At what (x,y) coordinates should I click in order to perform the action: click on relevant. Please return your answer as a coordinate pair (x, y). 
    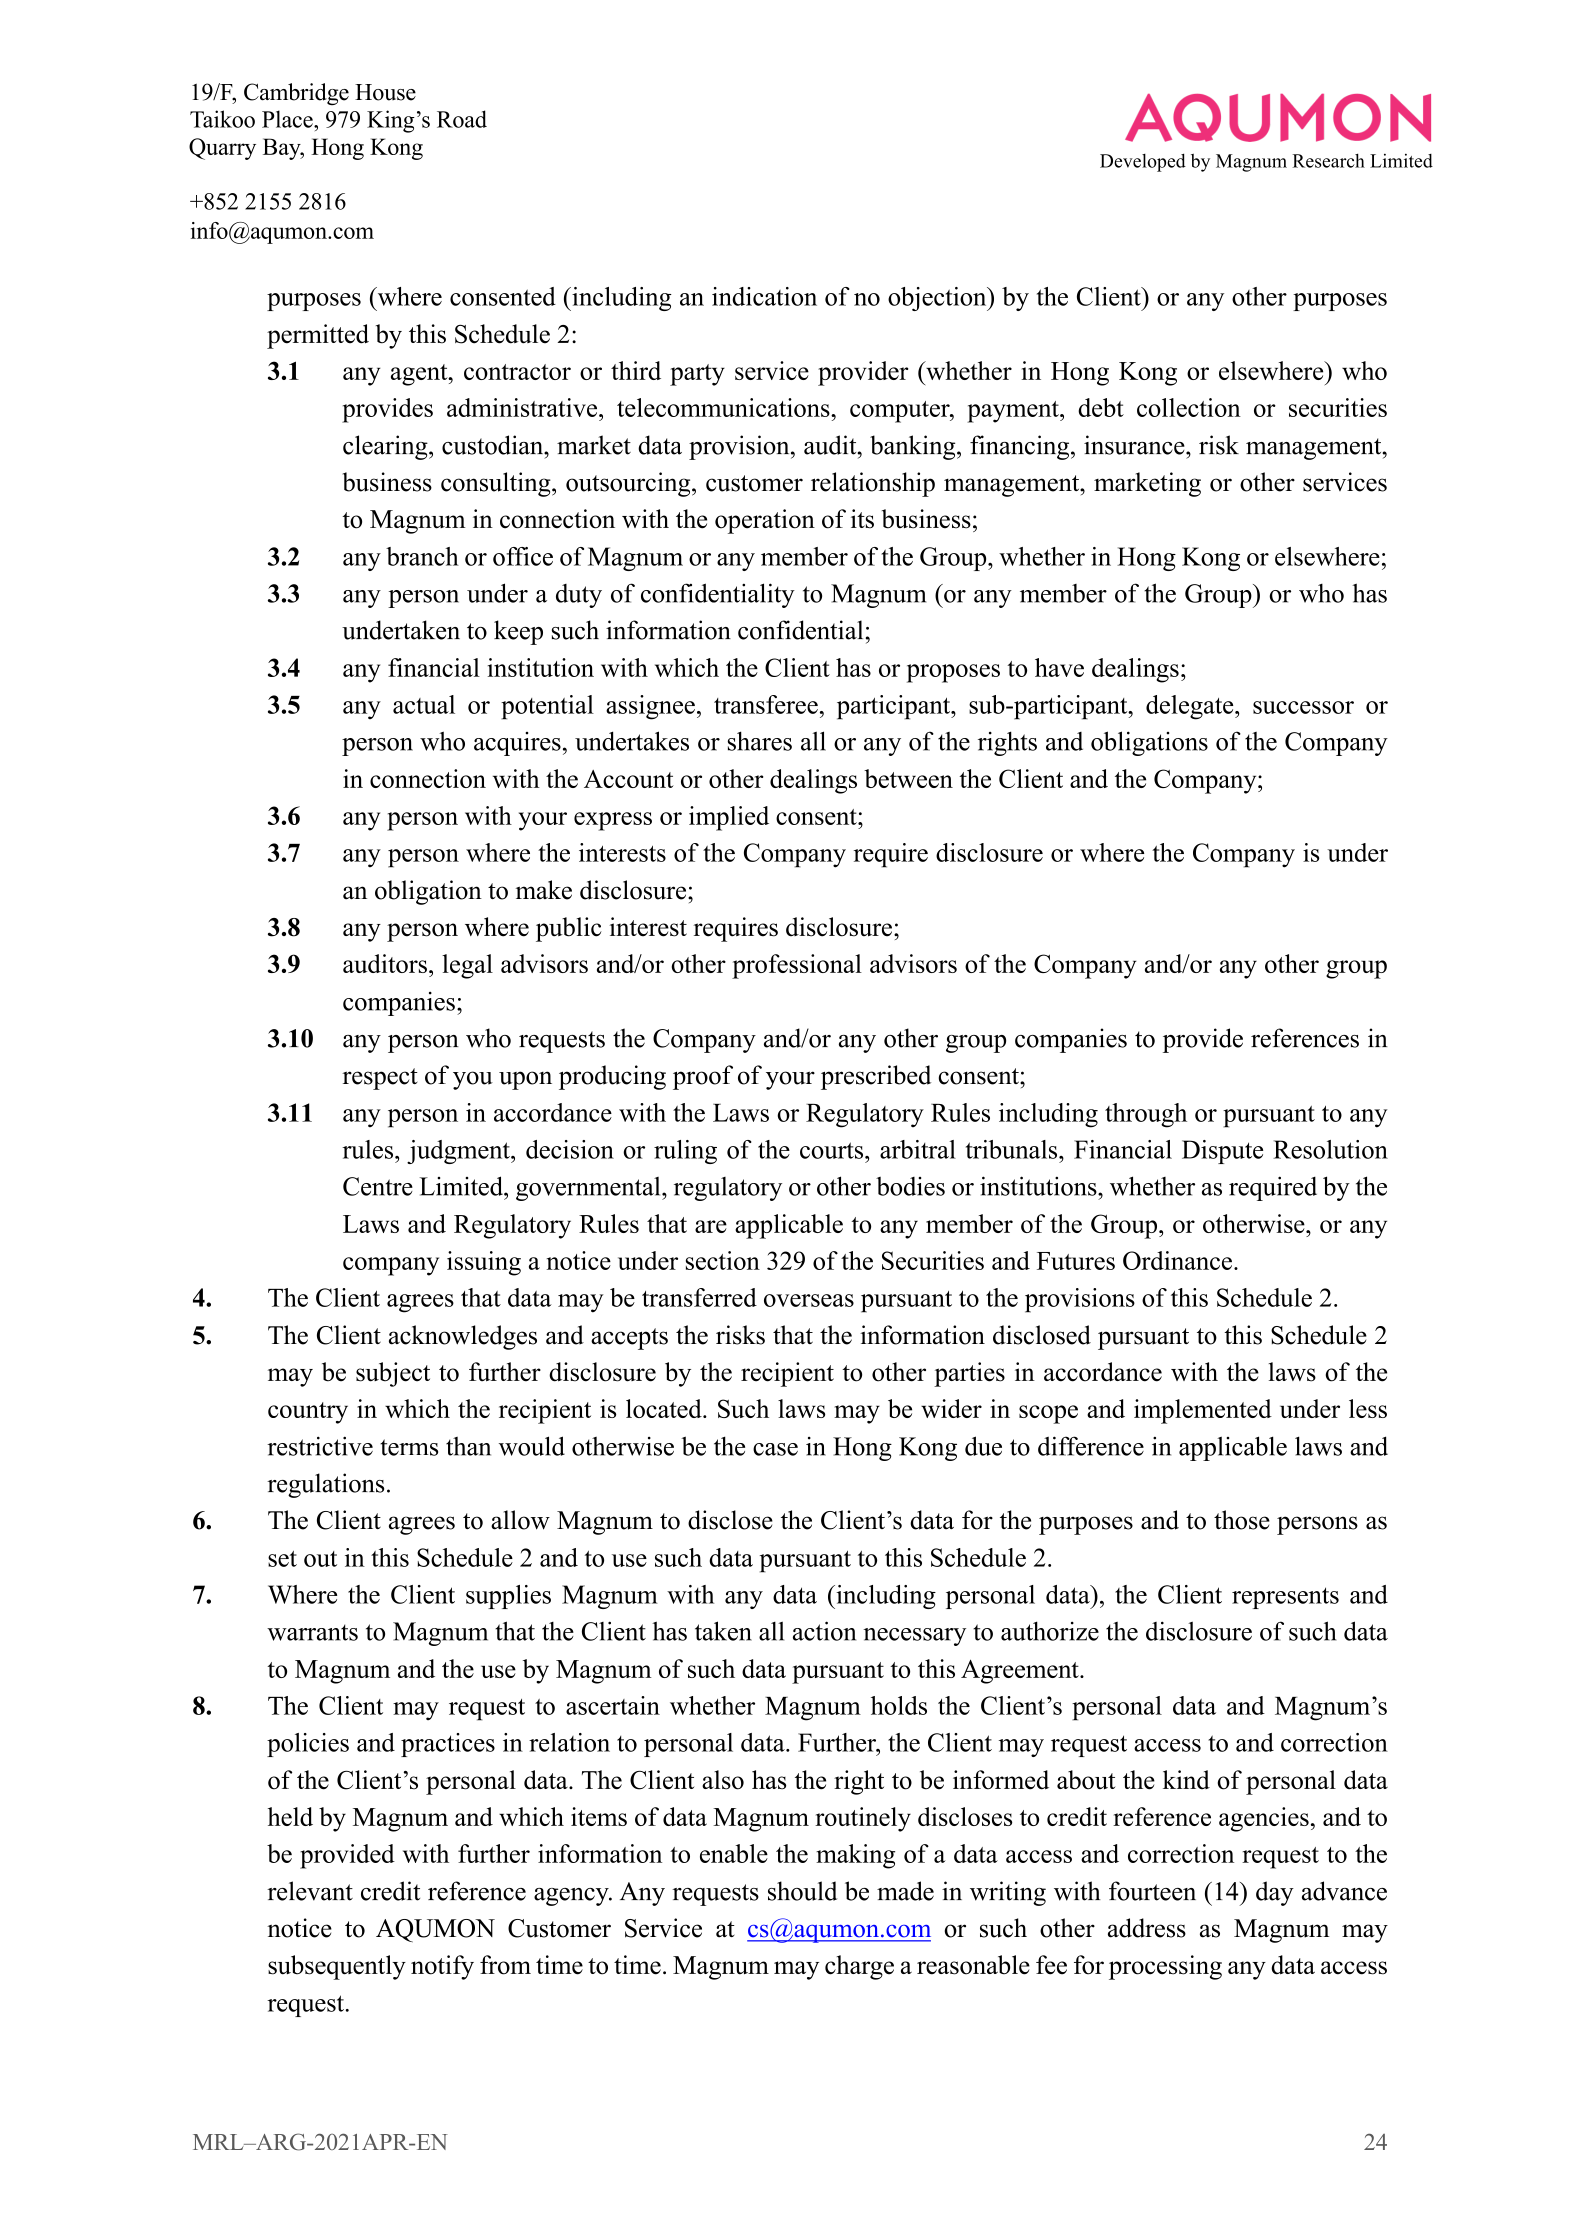
    Looking at the image, I should click on (310, 1891).
